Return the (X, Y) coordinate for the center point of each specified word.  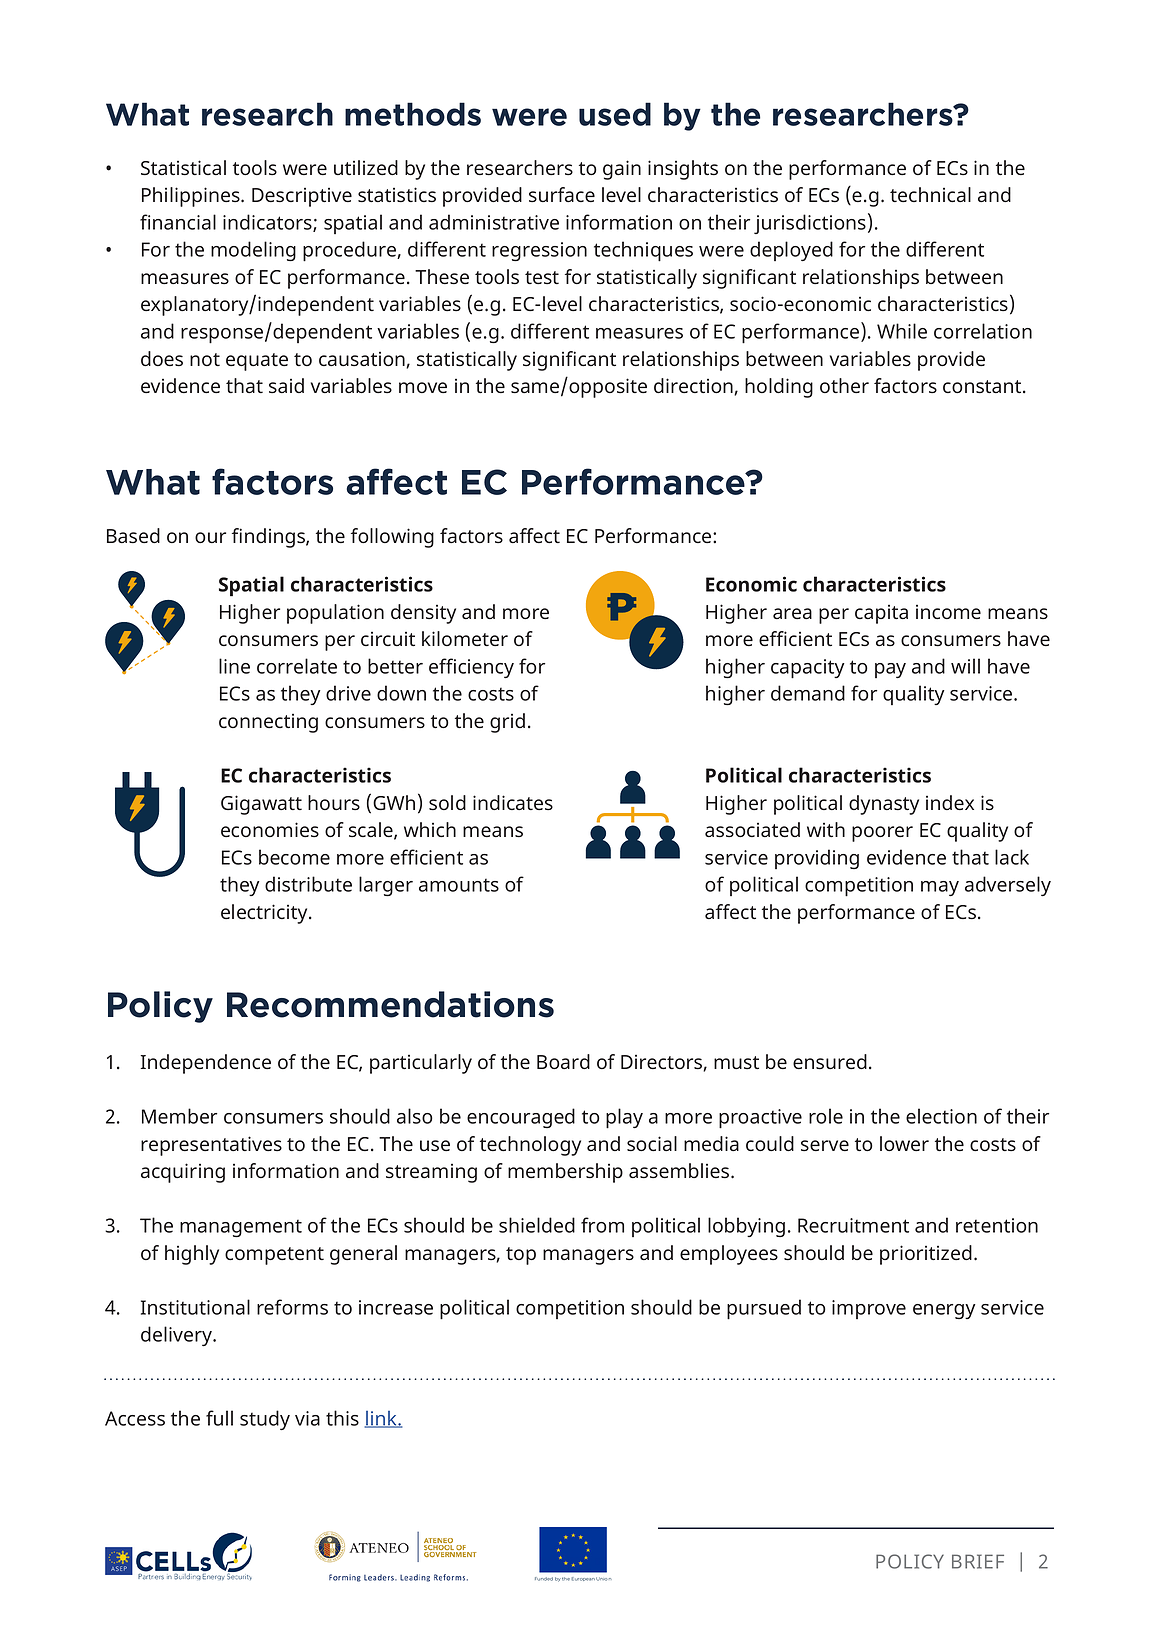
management (241, 1228)
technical (930, 194)
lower (904, 1143)
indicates (513, 802)
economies (270, 829)
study (265, 1420)
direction (694, 386)
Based (133, 536)
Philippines (192, 197)
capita (881, 614)
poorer (882, 834)
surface (562, 194)
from (602, 1225)
